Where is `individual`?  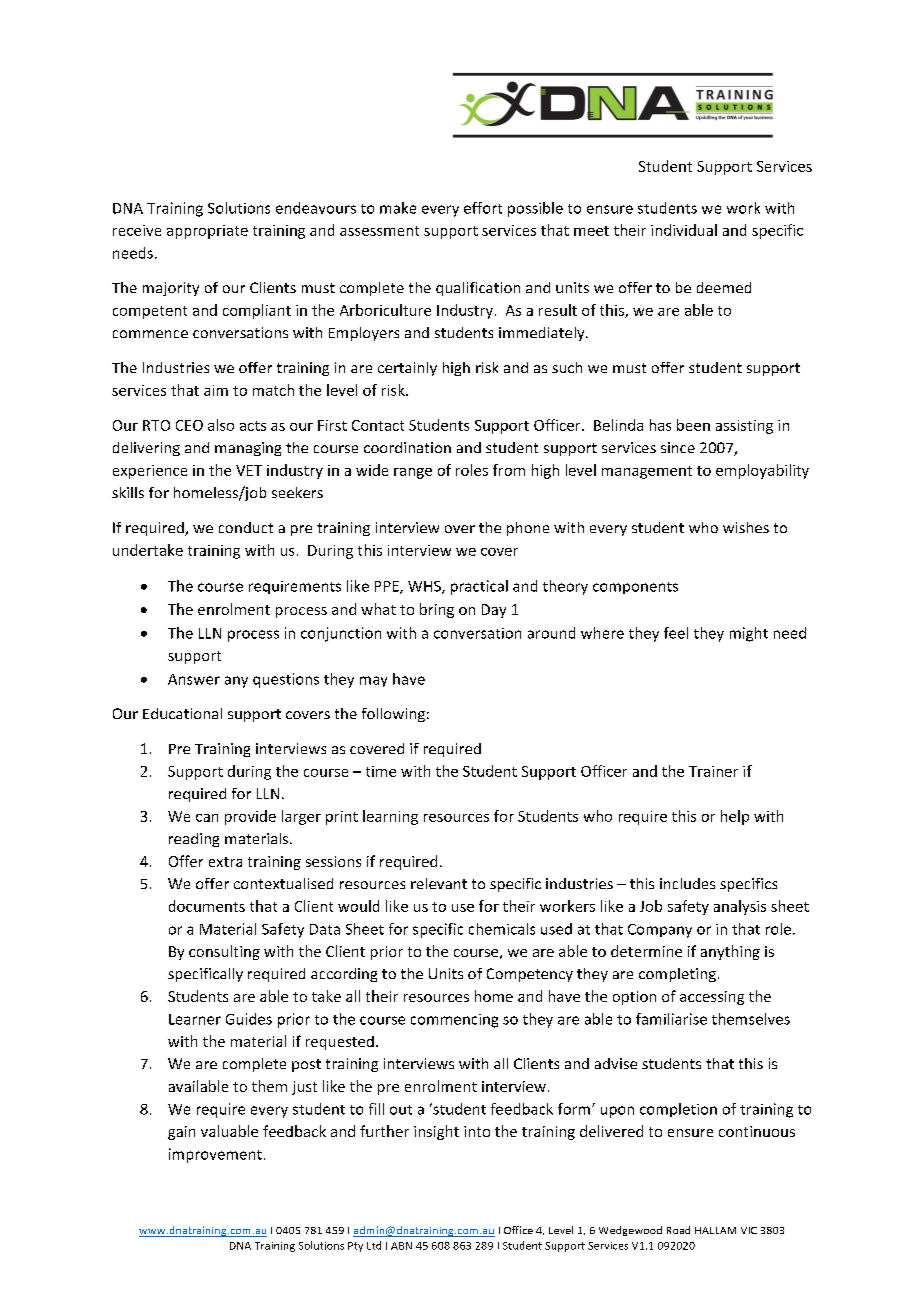 individual is located at coordinates (684, 230).
